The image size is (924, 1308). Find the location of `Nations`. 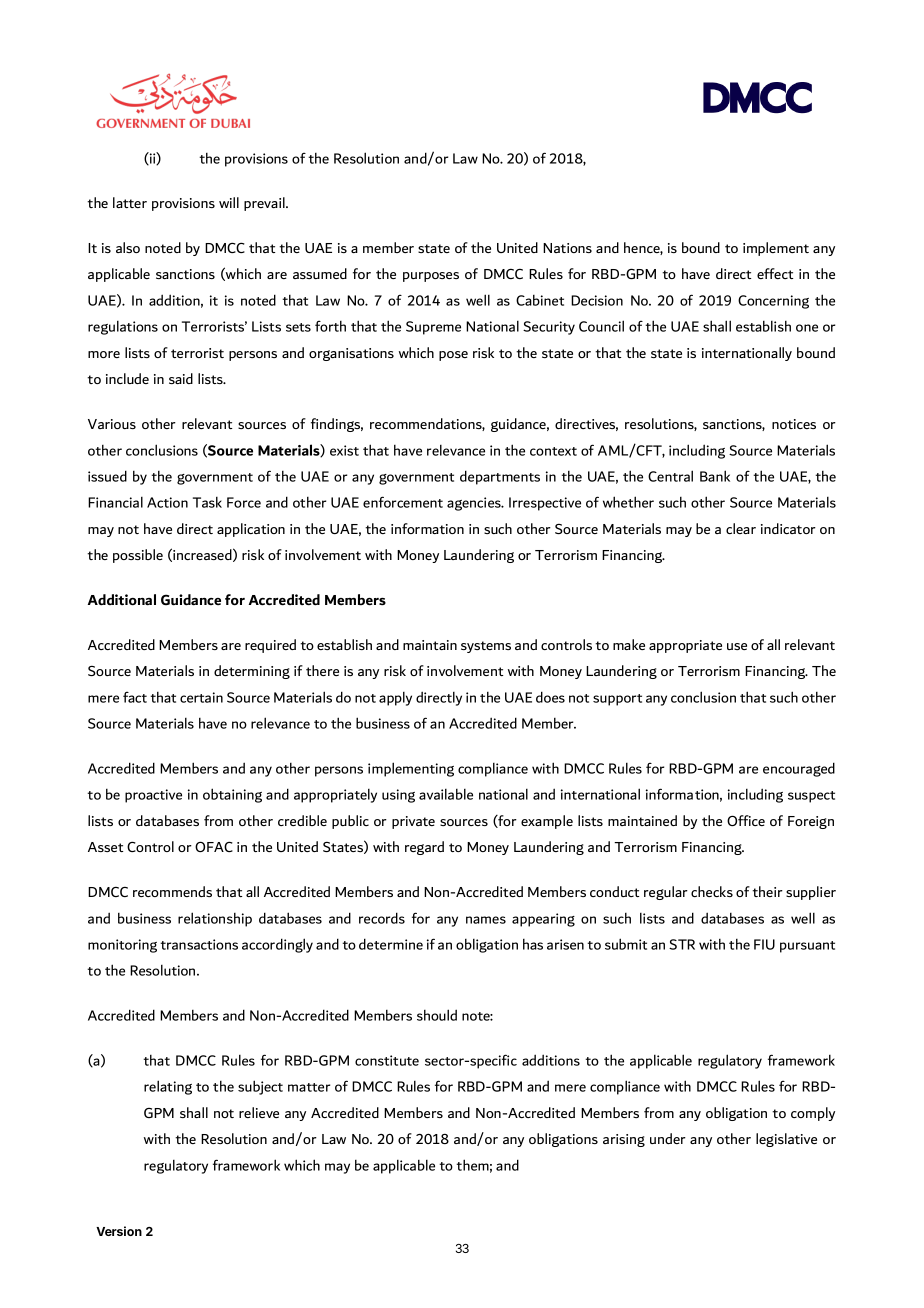

Nations is located at coordinates (567, 248).
